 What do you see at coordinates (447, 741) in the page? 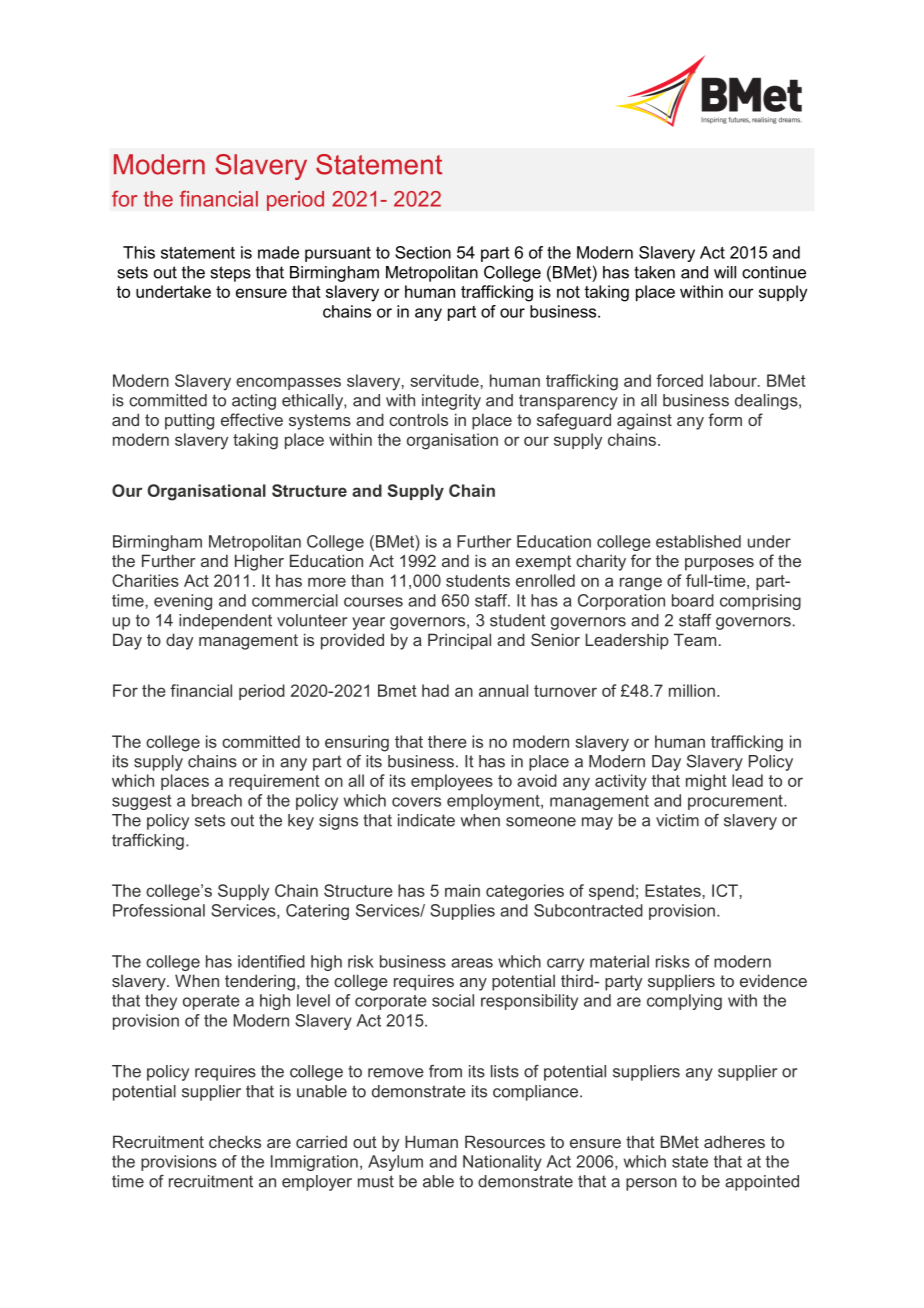
I see `there` at bounding box center [447, 741].
